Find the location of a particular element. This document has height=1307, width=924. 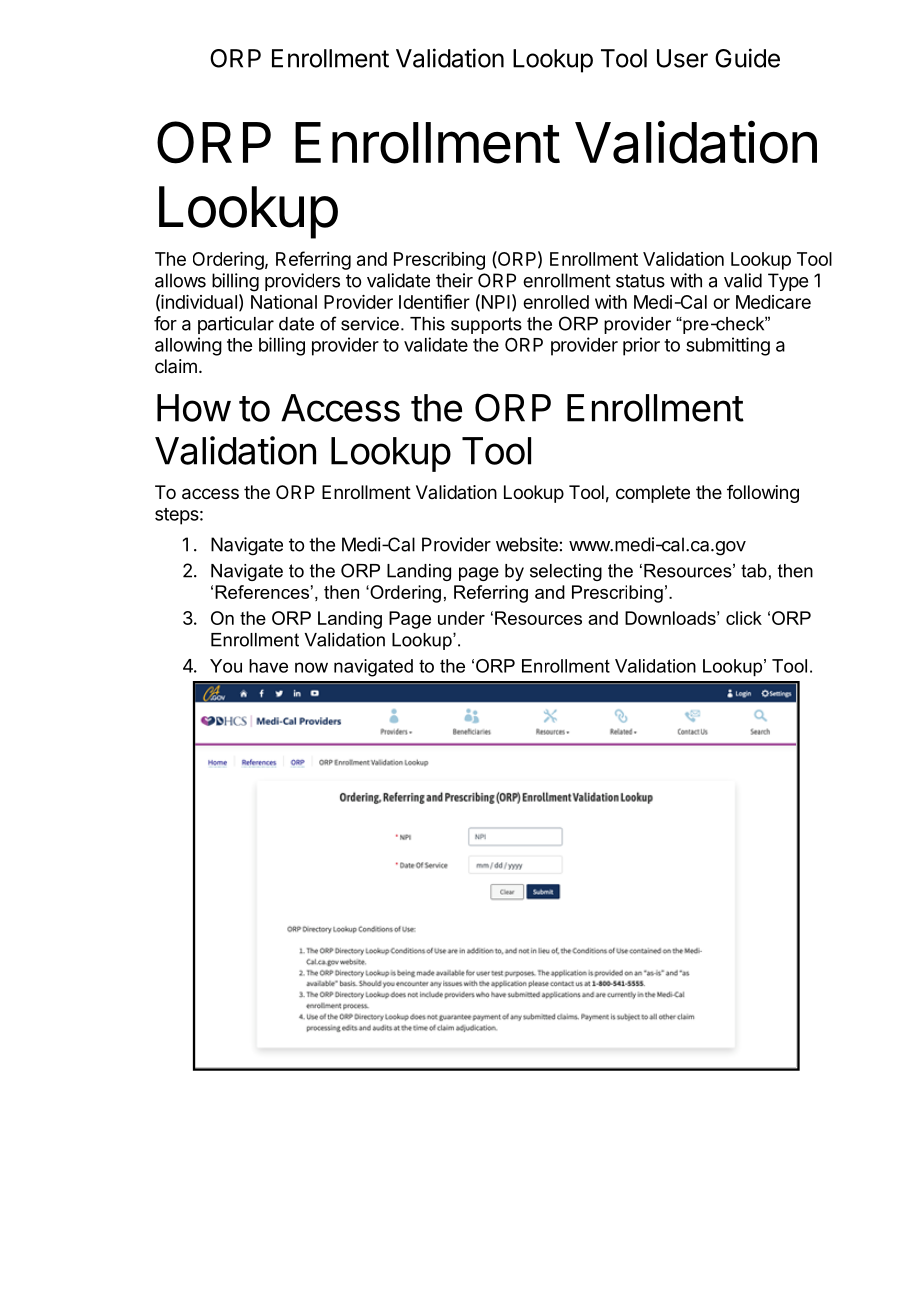

their is located at coordinates (454, 280).
